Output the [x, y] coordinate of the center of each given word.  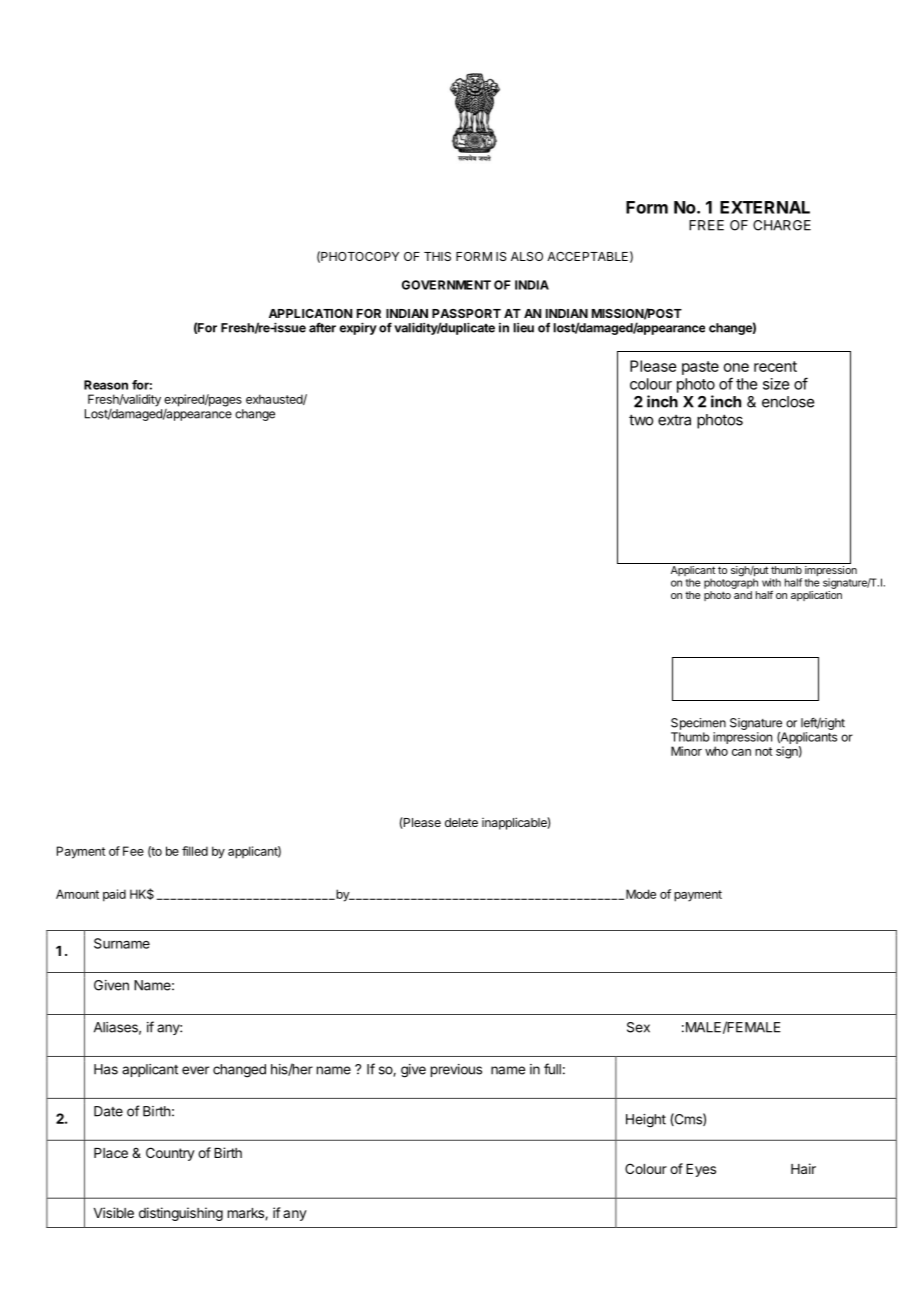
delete [461, 822]
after [322, 327]
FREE [706, 225]
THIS [437, 256]
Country [170, 1154]
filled [195, 851]
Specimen [698, 724]
